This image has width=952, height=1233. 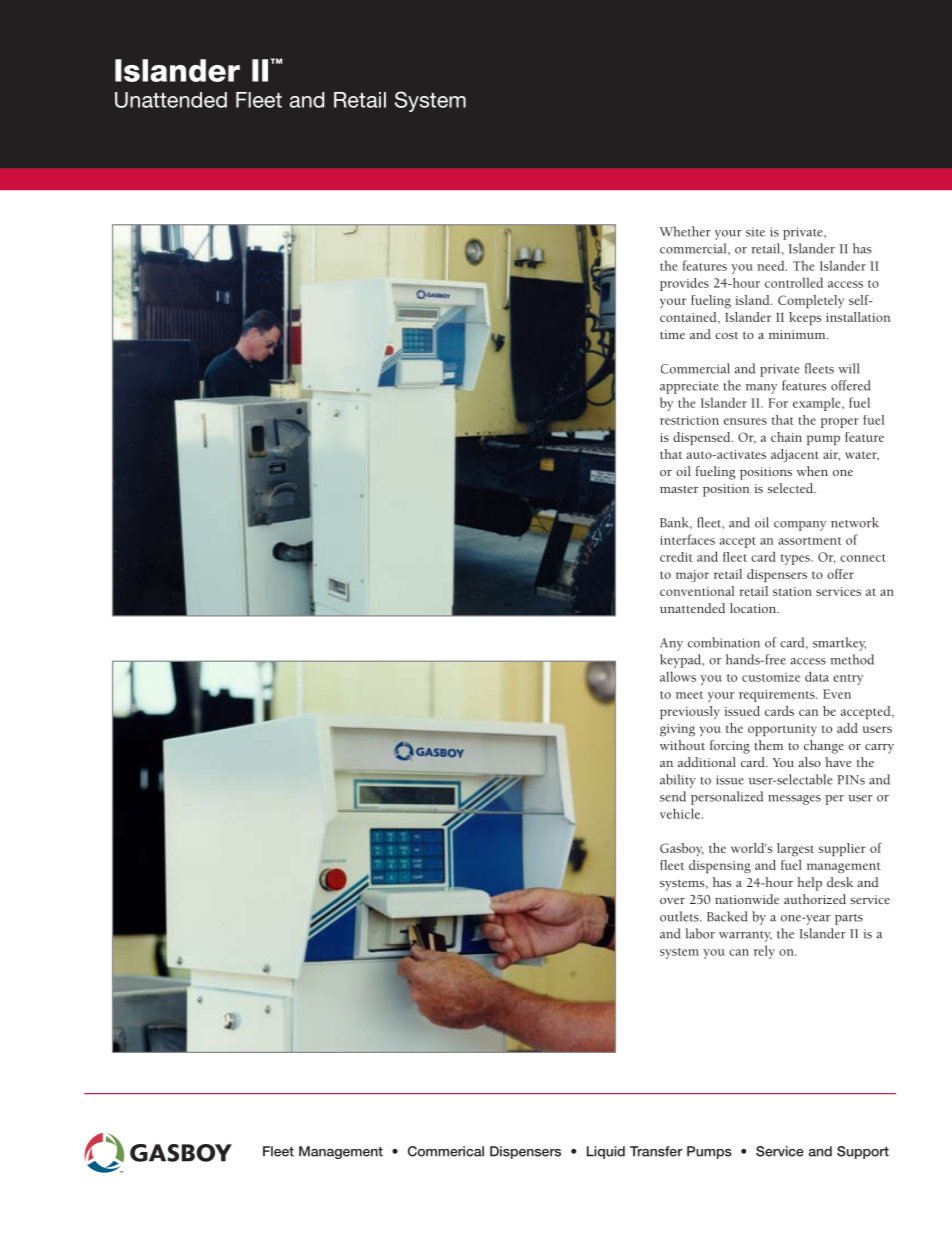 What do you see at coordinates (689, 420) in the image?
I see `restriction` at bounding box center [689, 420].
